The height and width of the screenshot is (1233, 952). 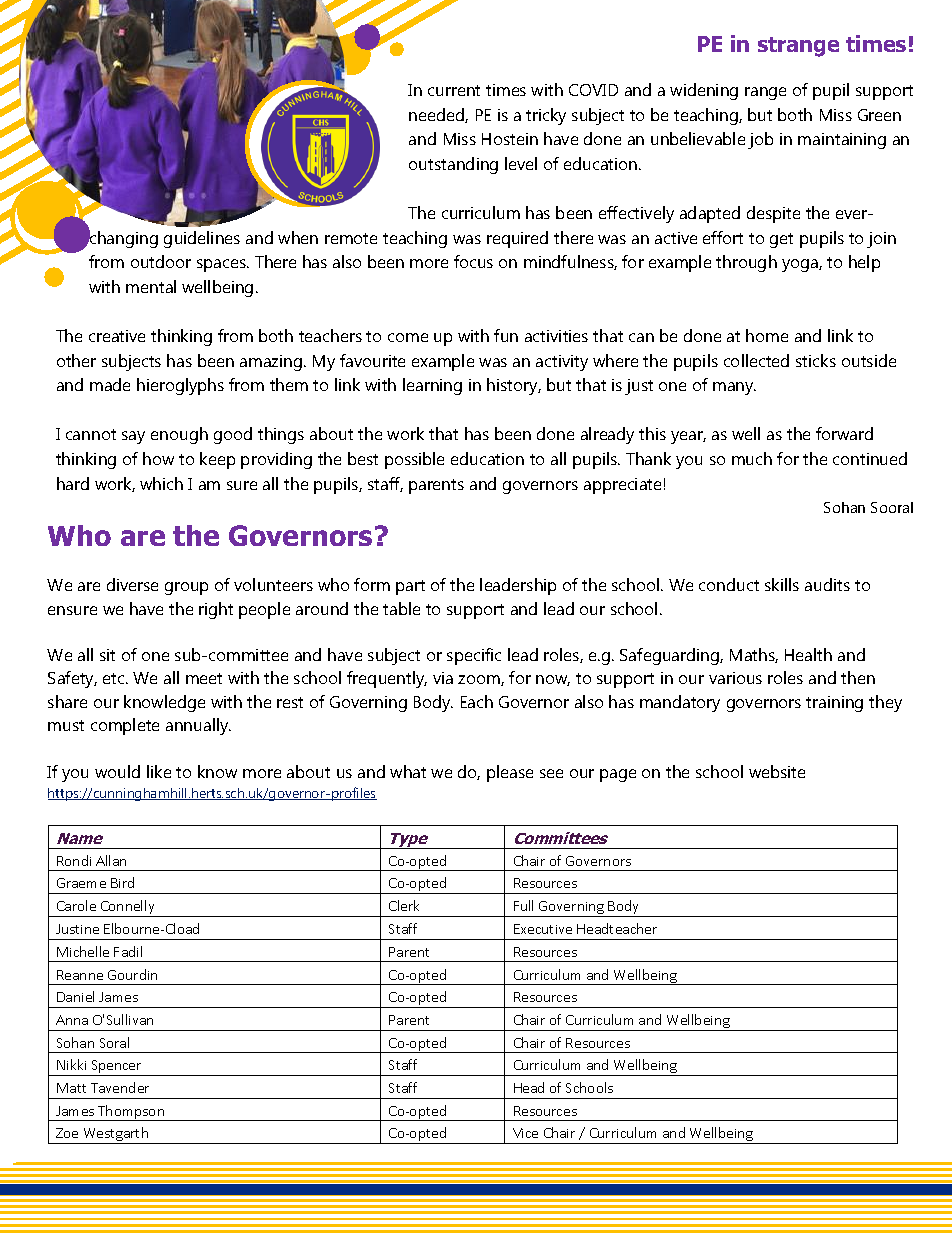 I want to click on website, so click(x=777, y=771).
